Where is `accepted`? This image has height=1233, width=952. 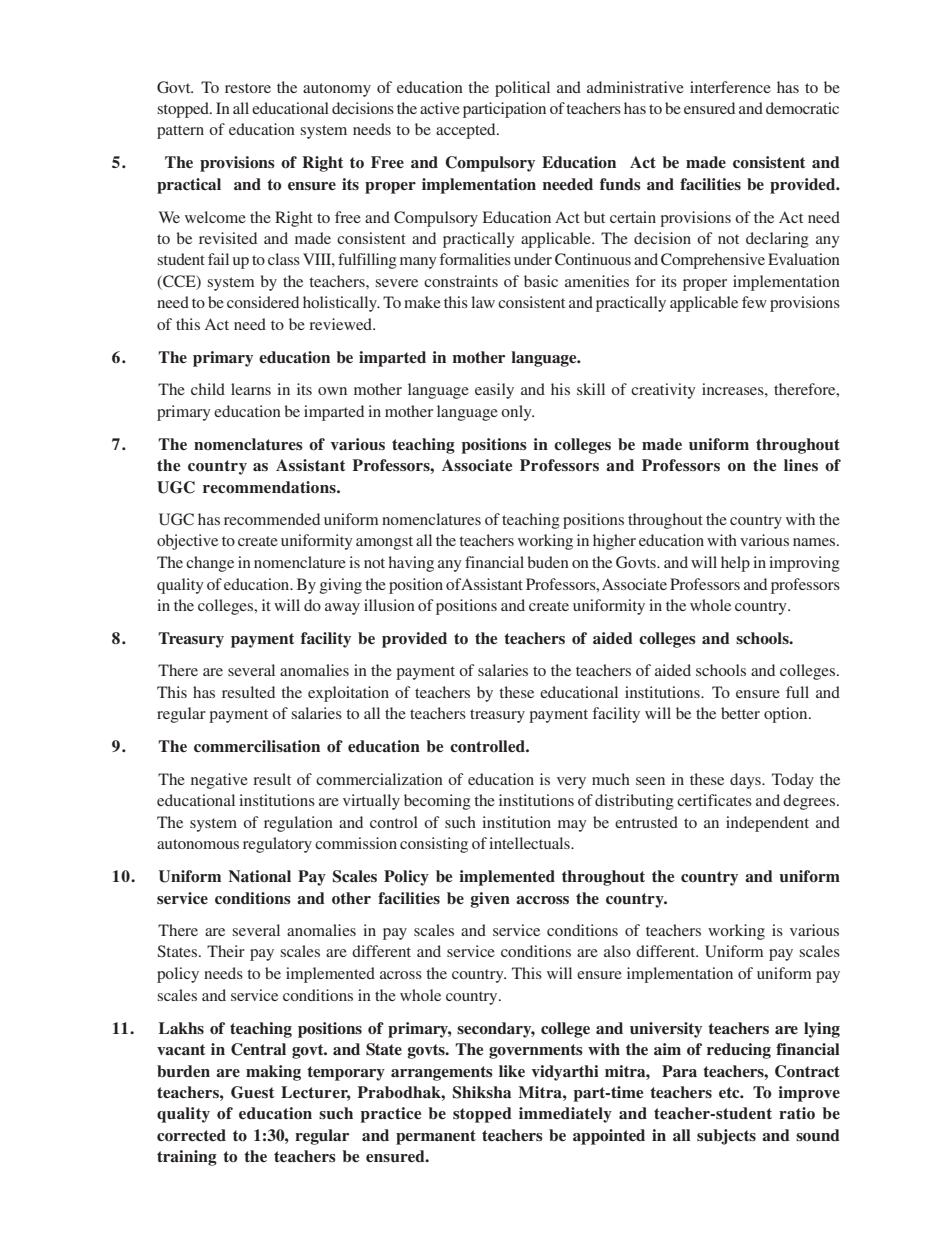 accepted is located at coordinates (467, 131).
